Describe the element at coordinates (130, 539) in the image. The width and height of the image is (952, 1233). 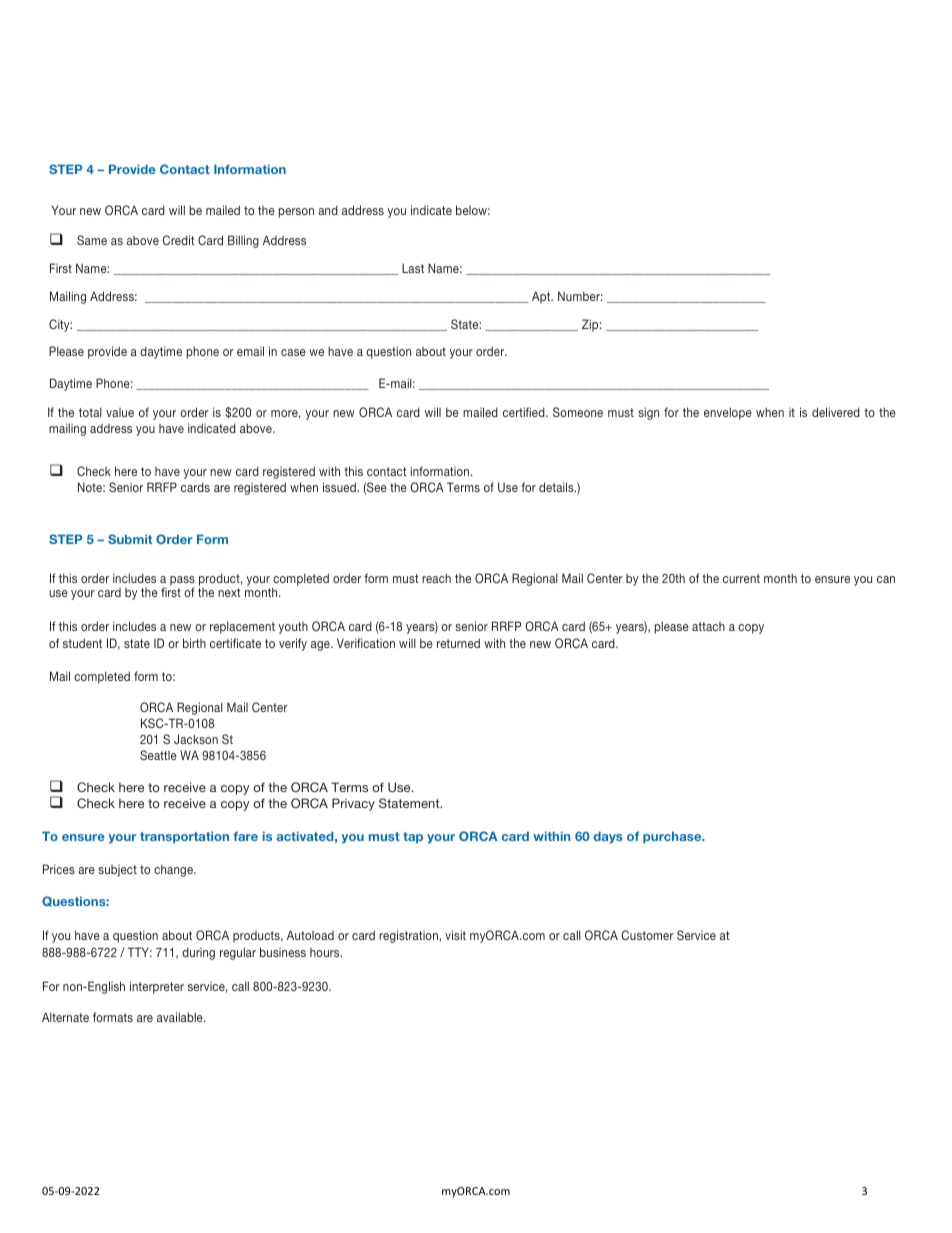
I see `Submit` at that location.
